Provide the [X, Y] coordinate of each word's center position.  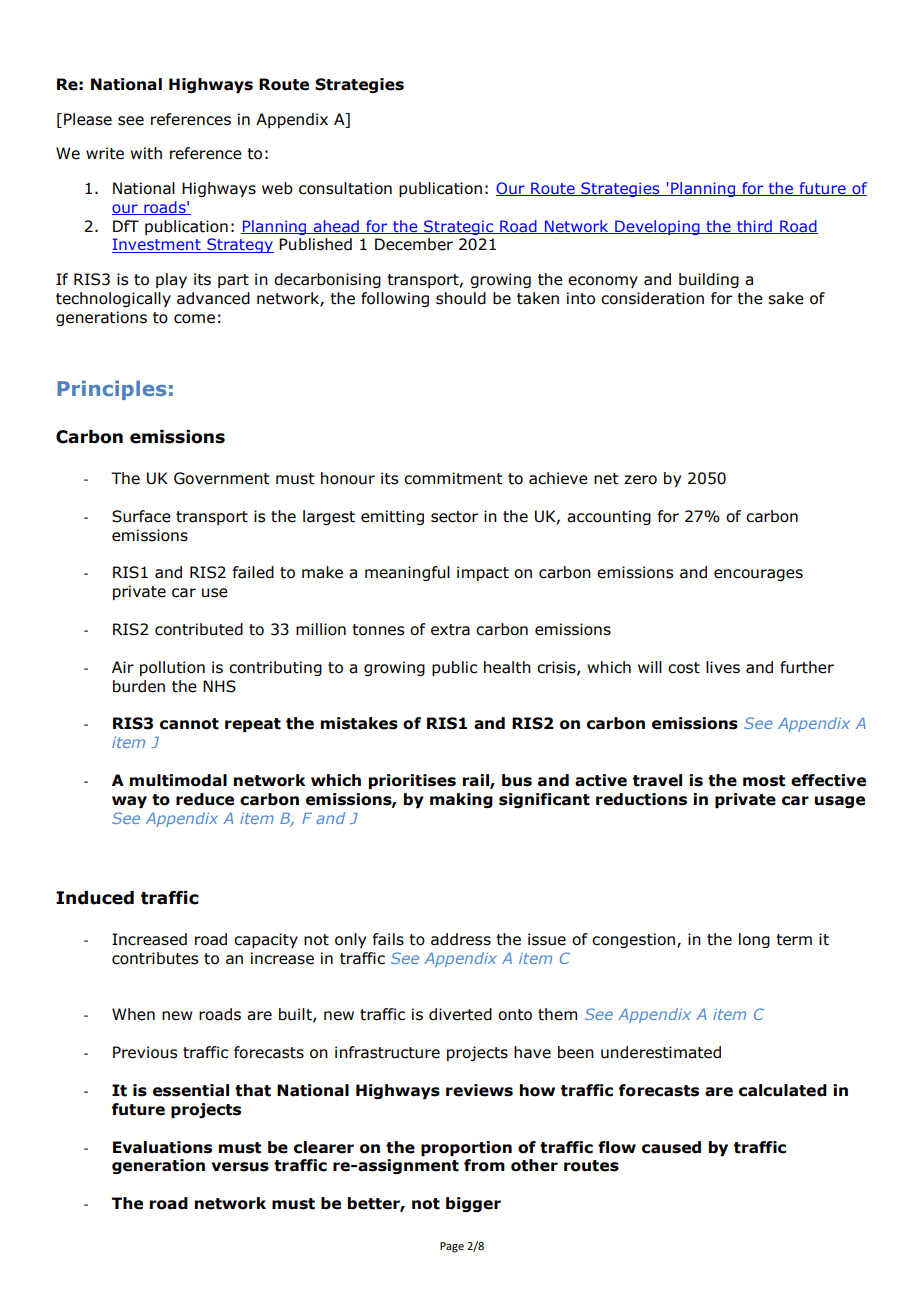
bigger [473, 1204]
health [507, 667]
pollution [172, 668]
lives [723, 667]
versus [240, 1167]
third [754, 227]
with [146, 153]
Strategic [459, 227]
